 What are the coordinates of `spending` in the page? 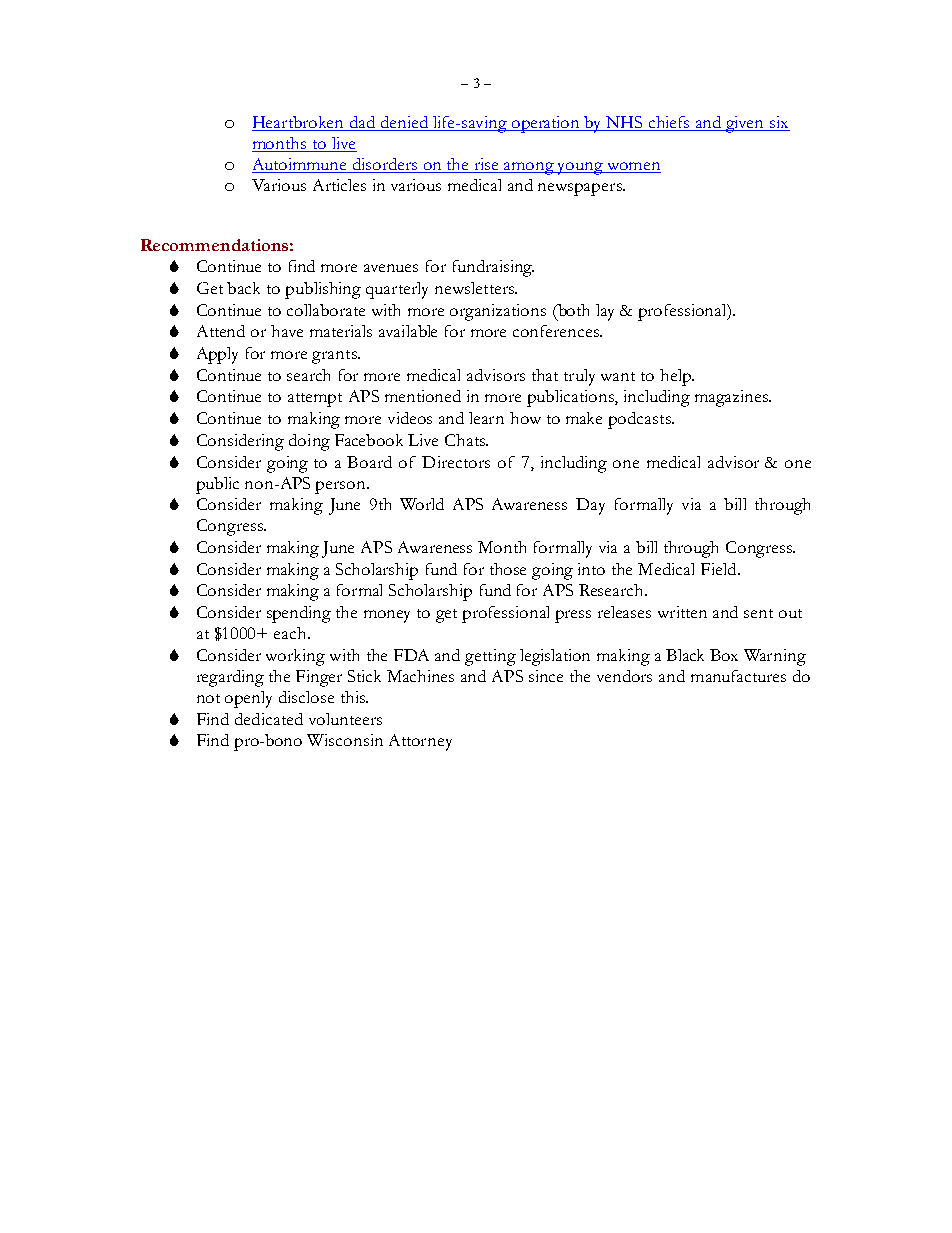 It's located at (299, 614).
